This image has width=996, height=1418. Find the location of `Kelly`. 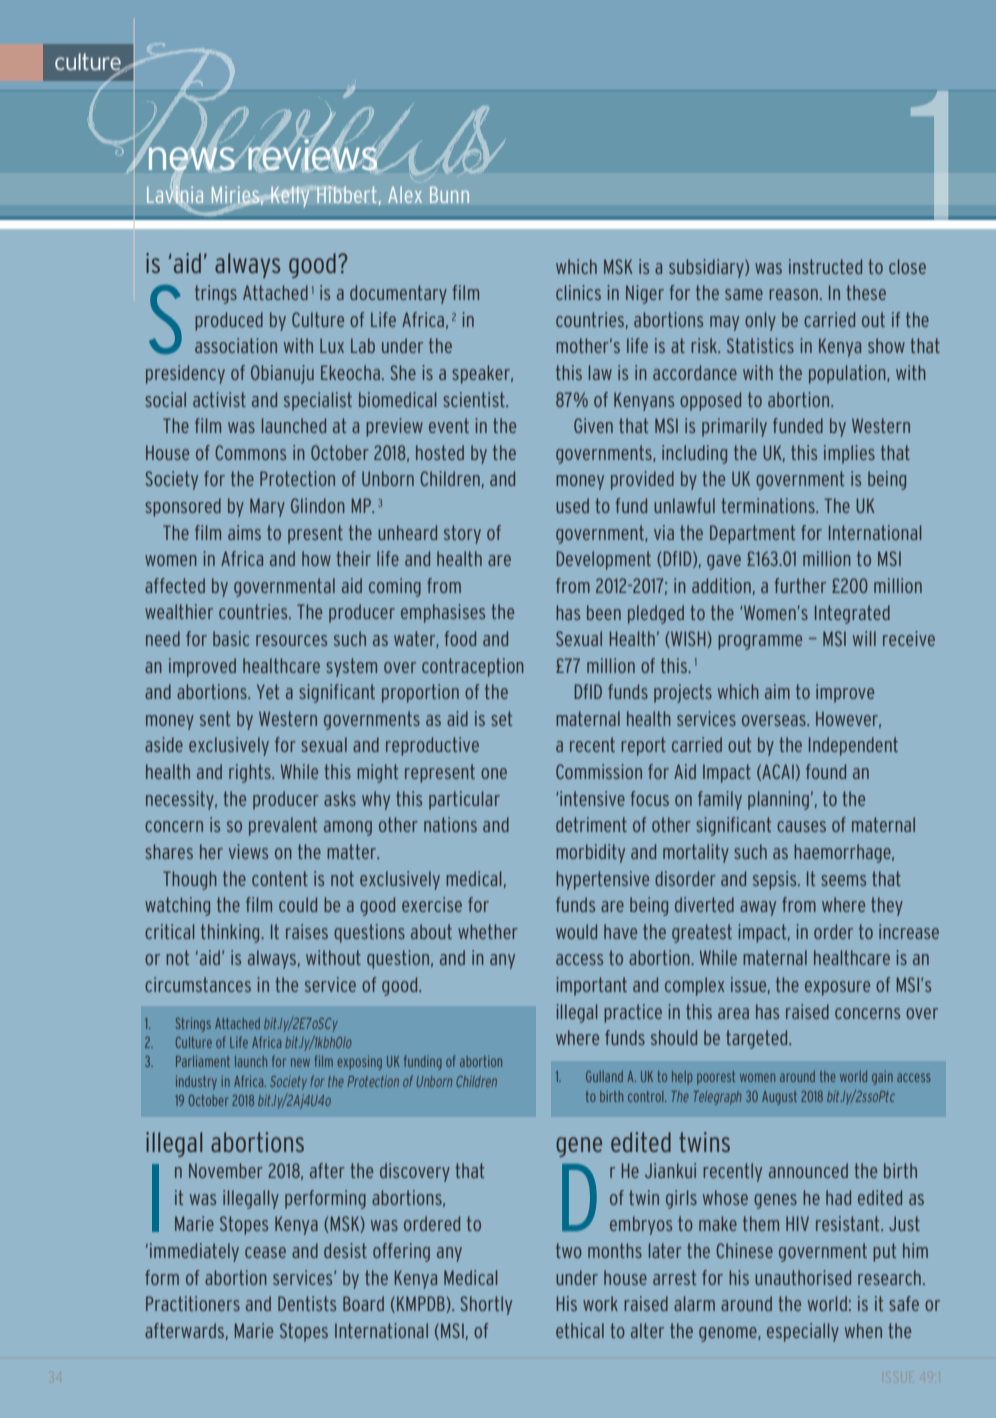

Kelly is located at coordinates (290, 196).
